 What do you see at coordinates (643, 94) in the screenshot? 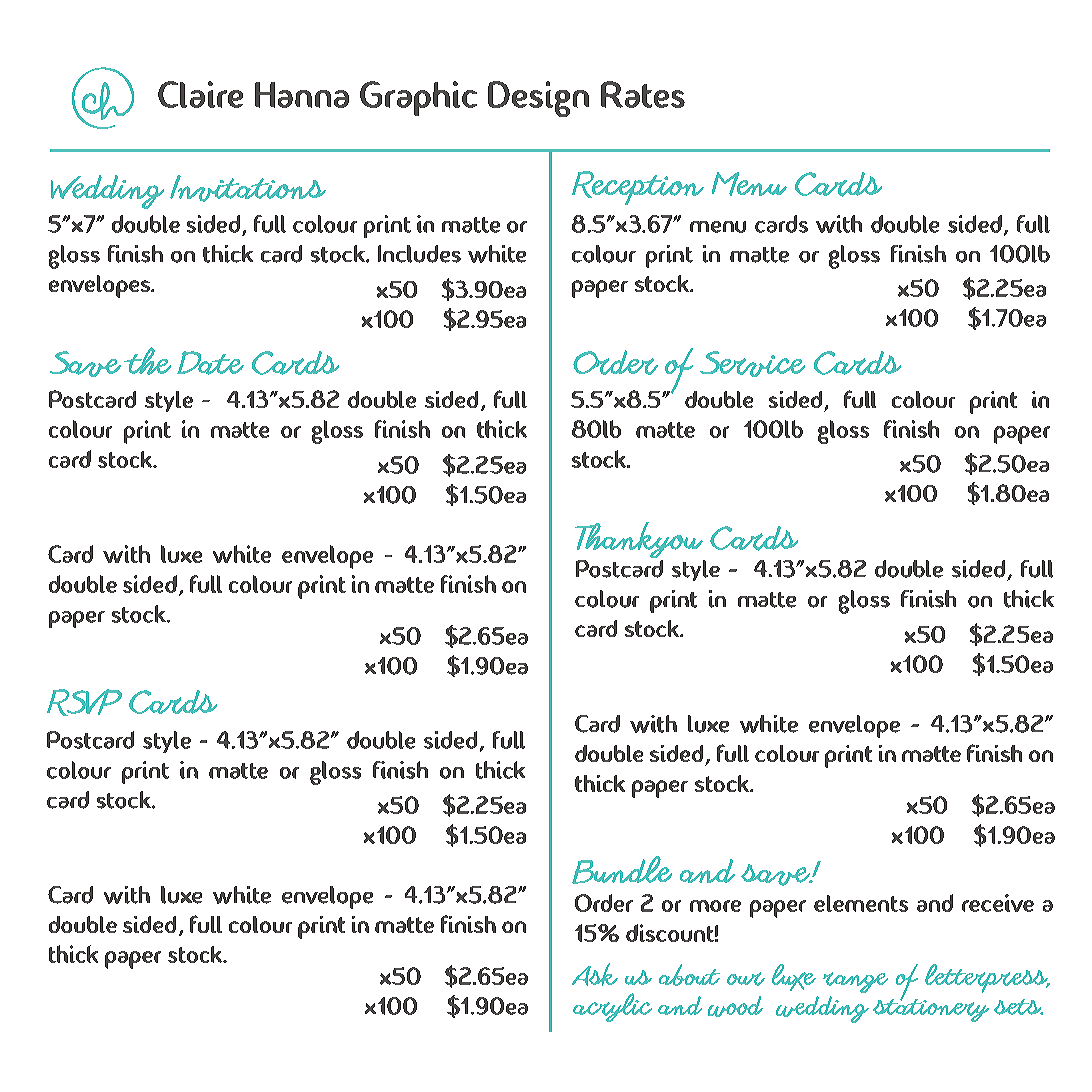
I see `Rates` at bounding box center [643, 94].
